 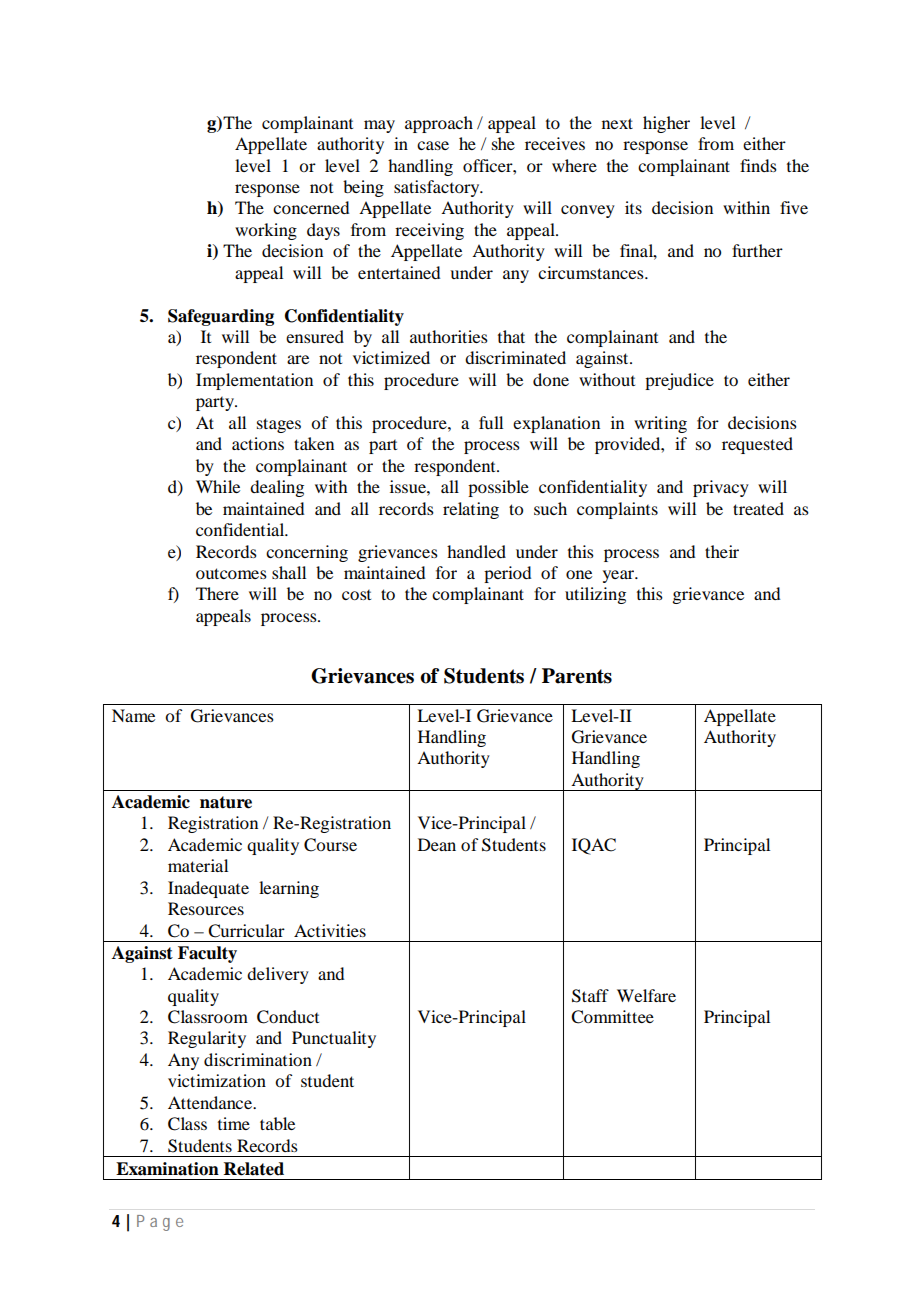 I want to click on While, so click(x=218, y=486).
